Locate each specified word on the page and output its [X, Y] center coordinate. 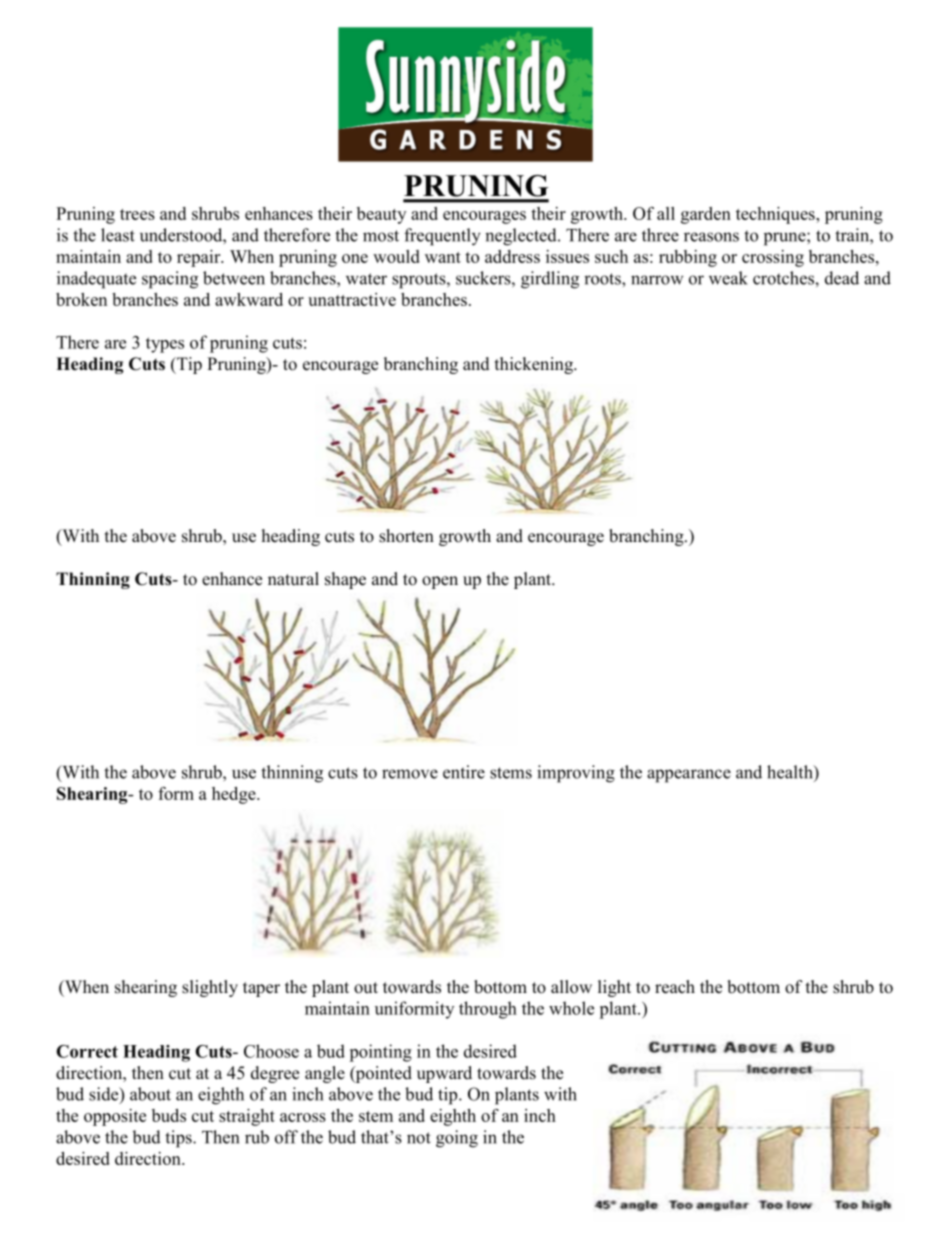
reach [675, 987]
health [791, 772]
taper [261, 989]
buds [169, 1115]
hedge [235, 795]
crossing [773, 258]
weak [728, 278]
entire [464, 772]
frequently [442, 237]
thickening [535, 365]
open [440, 582]
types [165, 345]
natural [293, 579]
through [488, 1010]
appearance [689, 776]
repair [200, 258]
